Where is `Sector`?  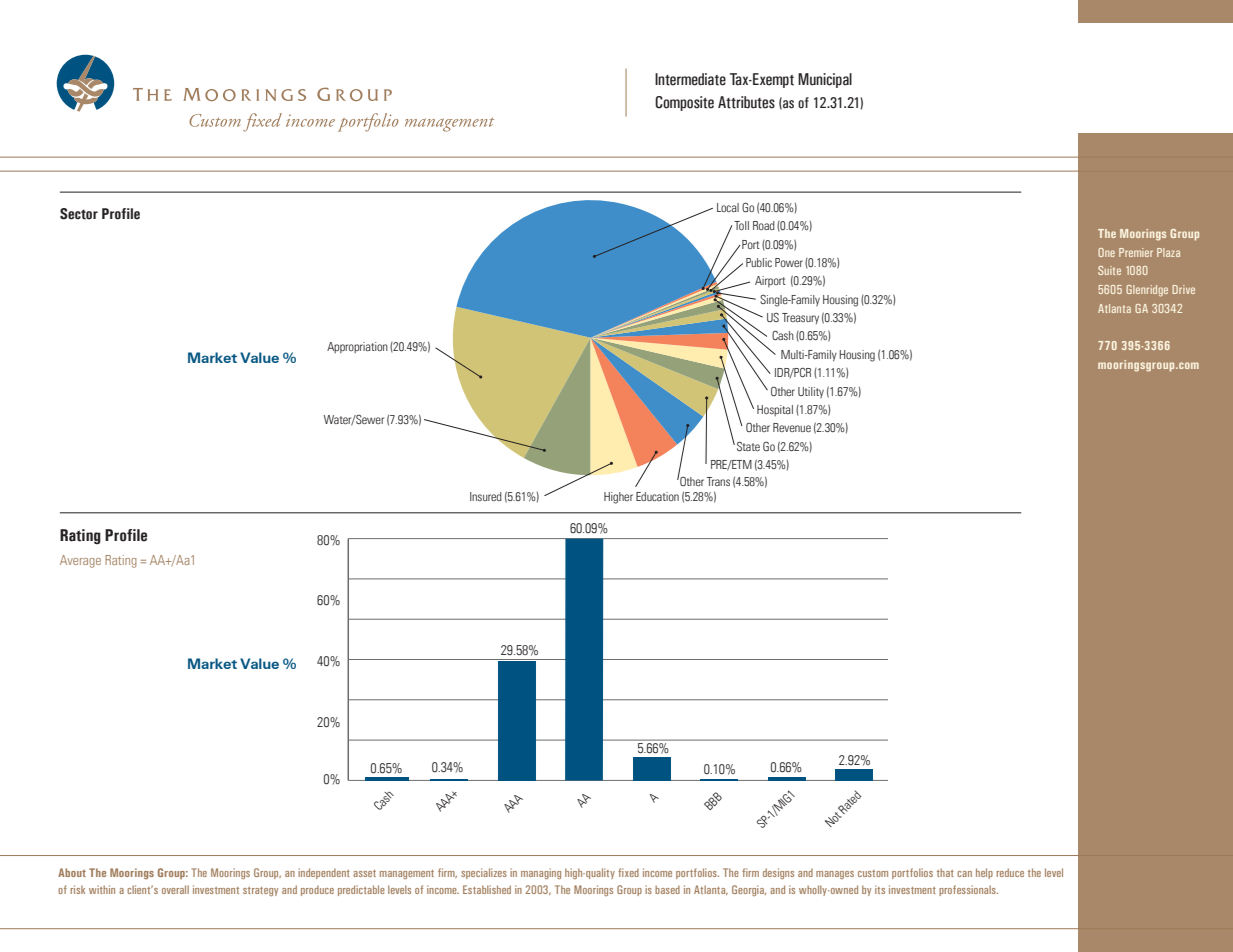
Sector is located at coordinates (79, 214).
